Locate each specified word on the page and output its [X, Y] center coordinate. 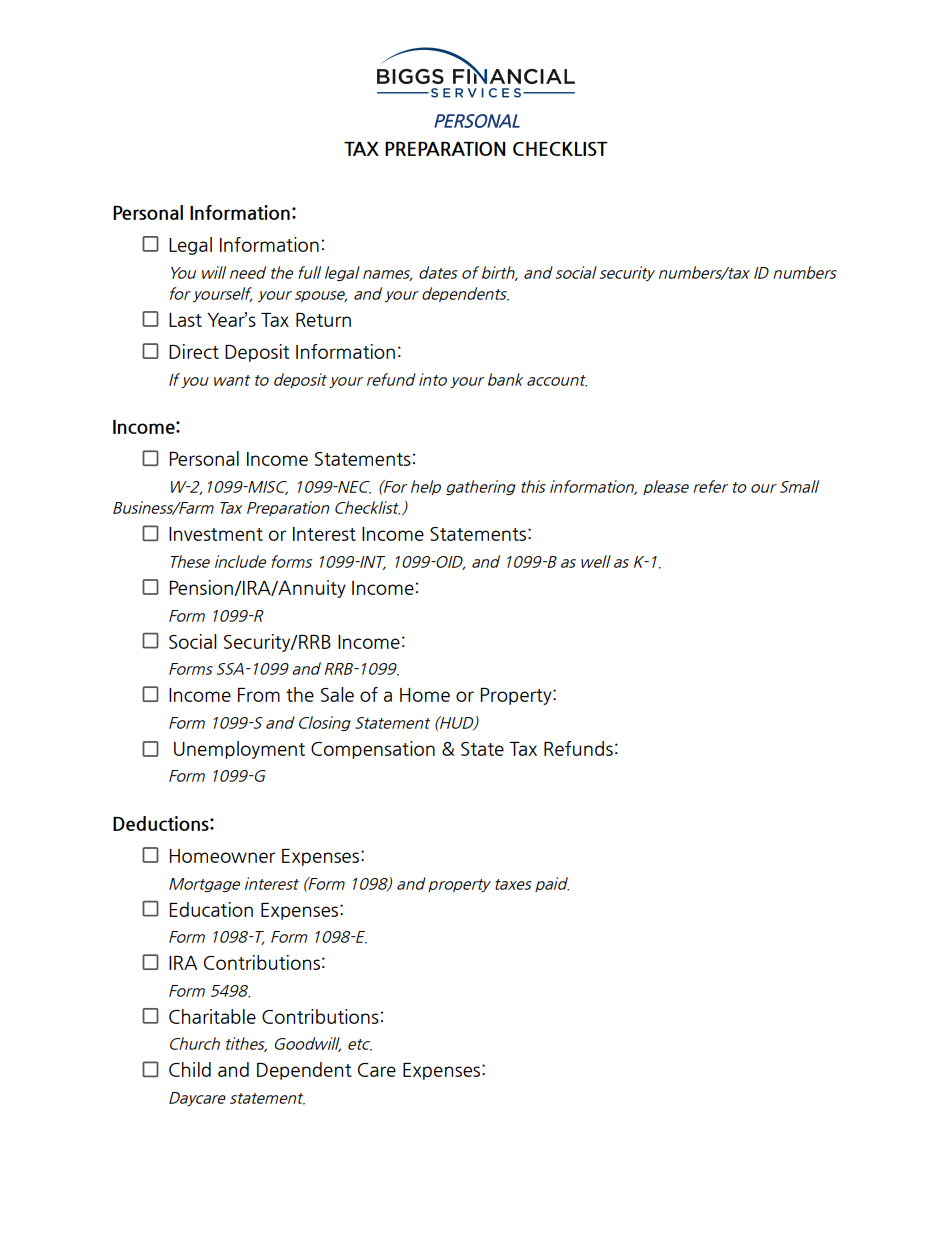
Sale [337, 694]
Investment [216, 534]
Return [323, 320]
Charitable [212, 1016]
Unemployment [239, 750]
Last [185, 320]
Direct [194, 351]
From [259, 695]
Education [211, 909]
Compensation [373, 750]
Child [190, 1069]
